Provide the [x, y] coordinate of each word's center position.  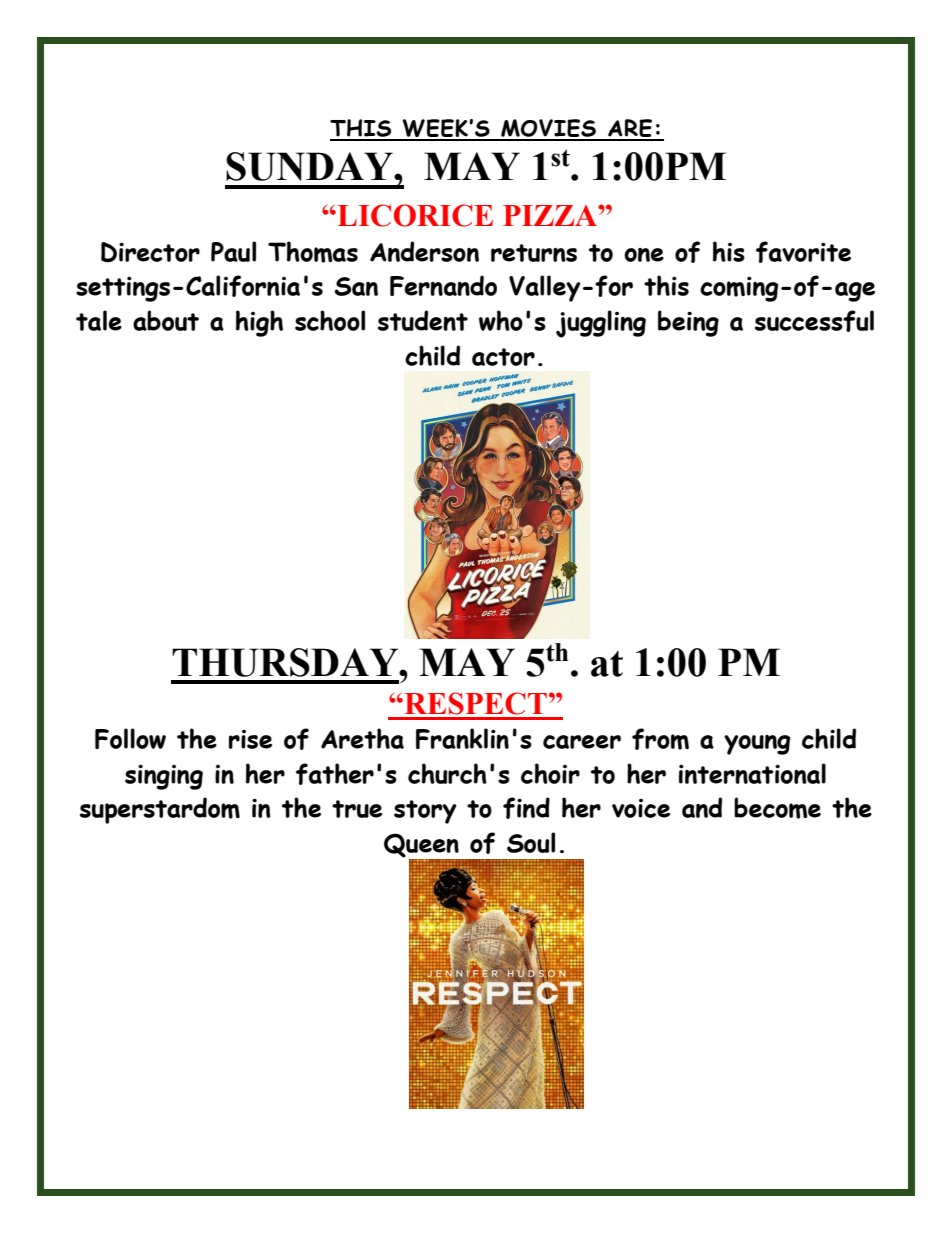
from [660, 739]
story [425, 812]
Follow [130, 738]
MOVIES [548, 129]
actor [503, 357]
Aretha [362, 738]
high [259, 323]
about [166, 320]
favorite [803, 252]
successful [814, 321]
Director [150, 252]
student [423, 320]
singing [164, 777]
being [688, 323]
